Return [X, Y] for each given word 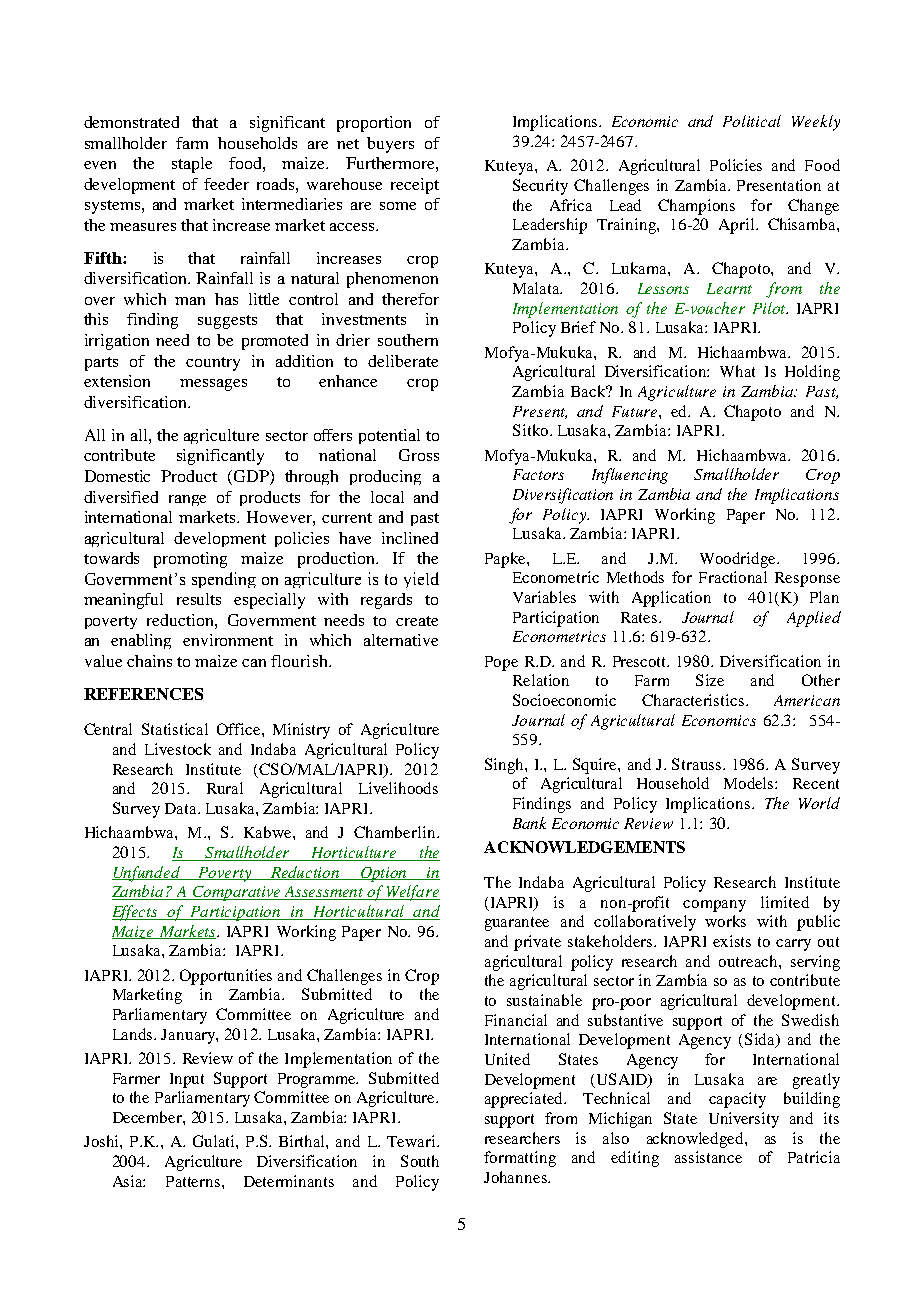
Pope [501, 663]
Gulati [215, 1141]
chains [149, 661]
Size [710, 680]
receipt [415, 186]
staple [192, 165]
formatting [520, 1159]
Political [752, 121]
